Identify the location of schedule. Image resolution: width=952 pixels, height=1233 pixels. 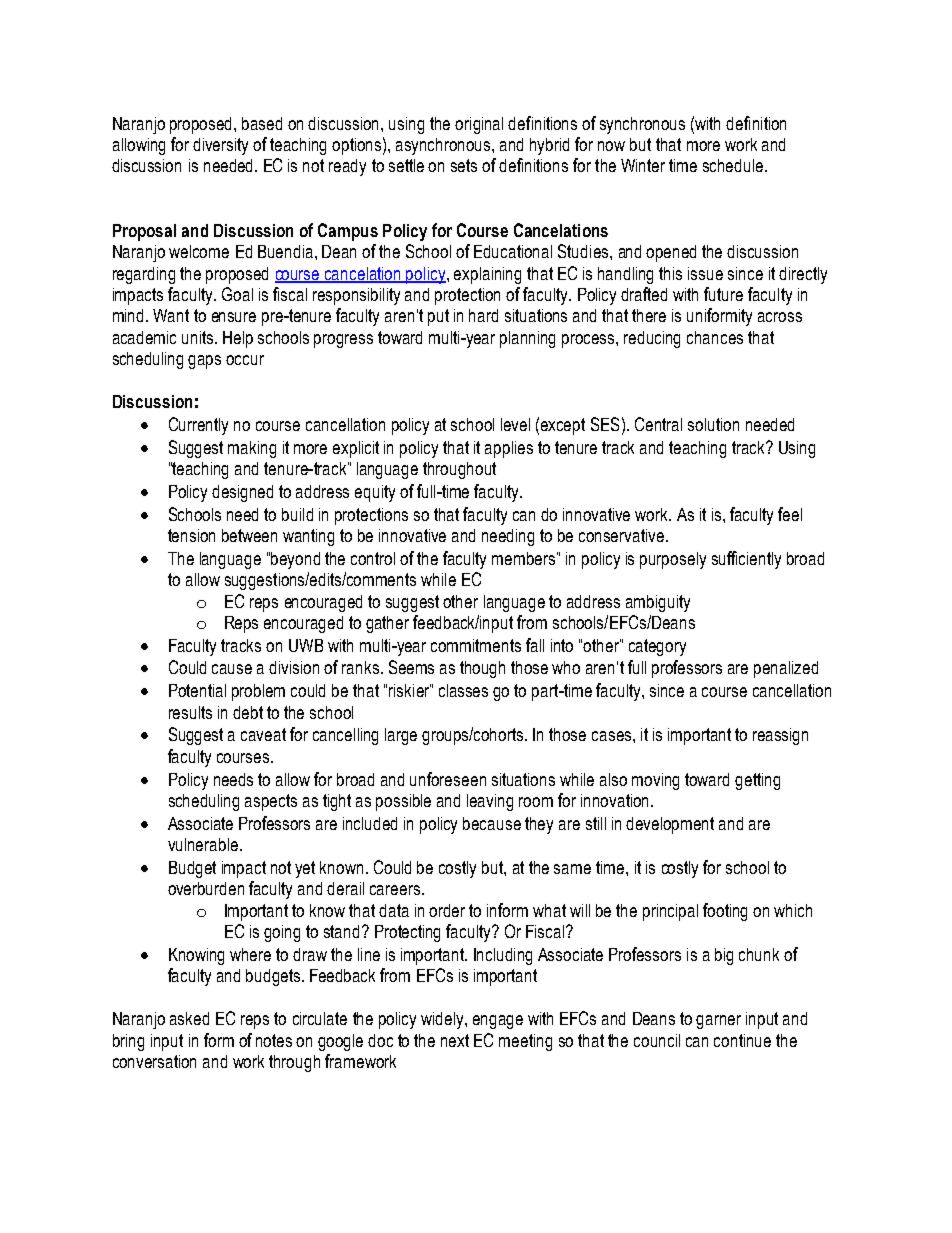
(734, 165).
